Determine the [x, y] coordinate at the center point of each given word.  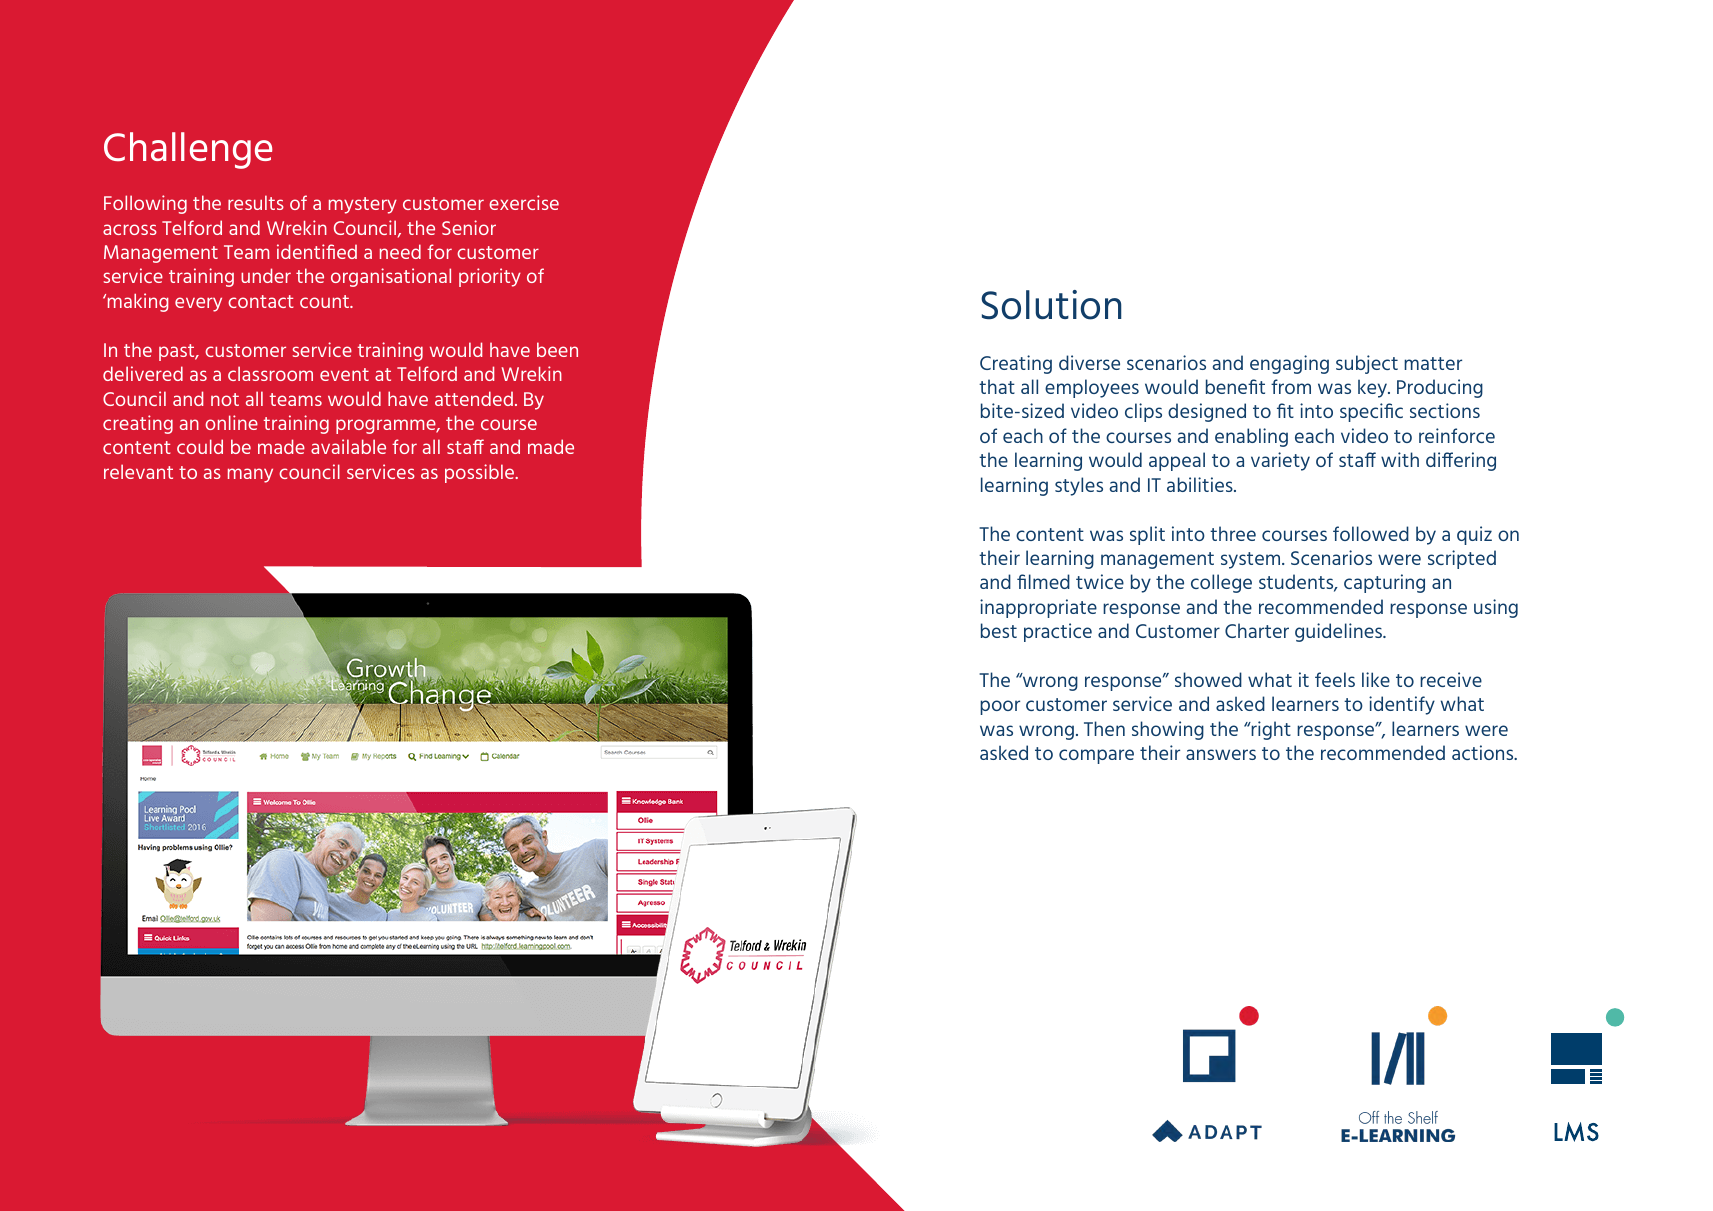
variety [1280, 461]
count [326, 301]
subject [1367, 364]
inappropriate [1038, 608]
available [348, 446]
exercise [524, 202]
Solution [1051, 305]
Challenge [188, 150]
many [250, 475]
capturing [1384, 583]
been [557, 349]
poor [1000, 707]
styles [1079, 486]
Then [1104, 728]
